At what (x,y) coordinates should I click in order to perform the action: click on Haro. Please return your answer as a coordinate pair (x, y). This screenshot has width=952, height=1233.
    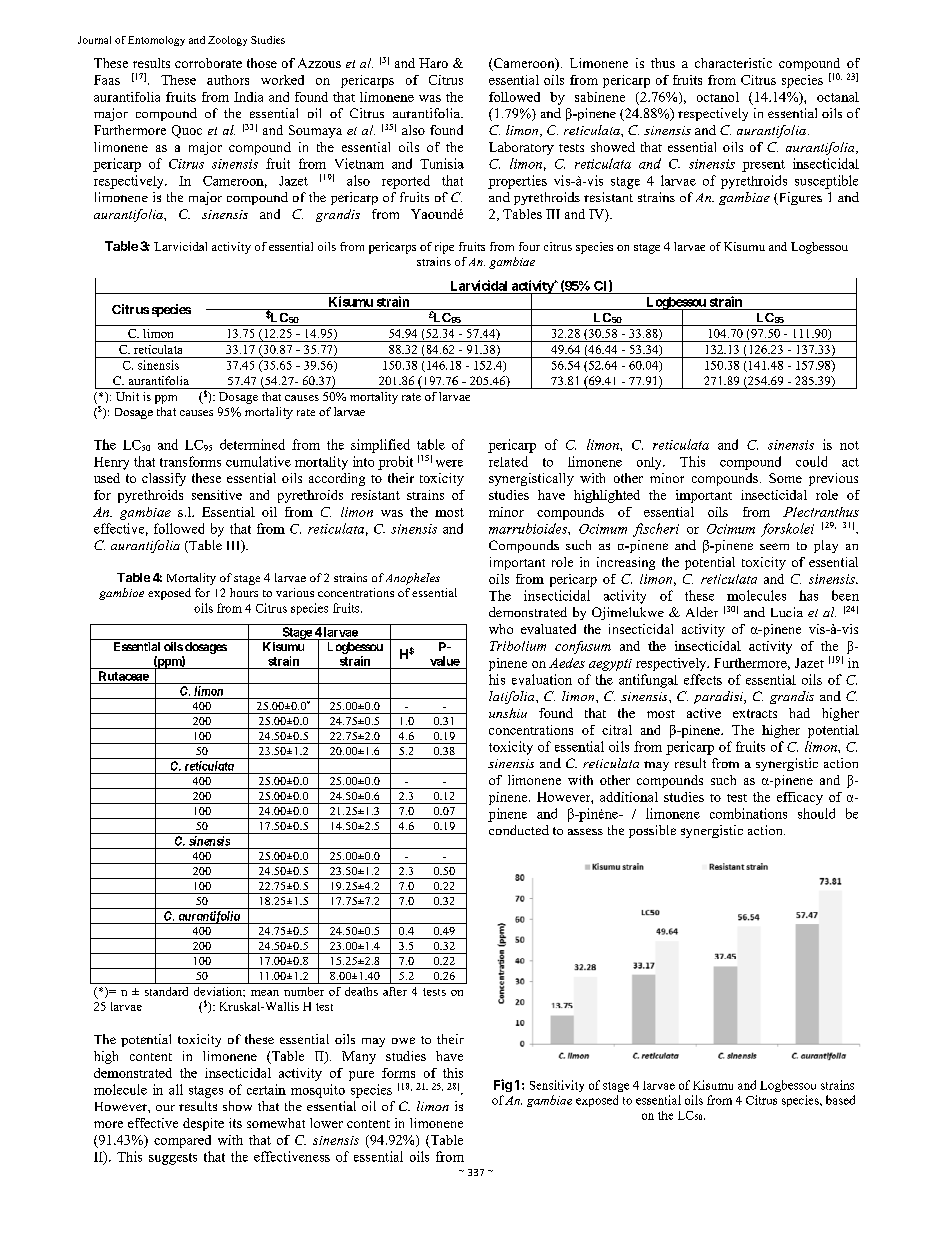
    Looking at the image, I should click on (433, 63).
